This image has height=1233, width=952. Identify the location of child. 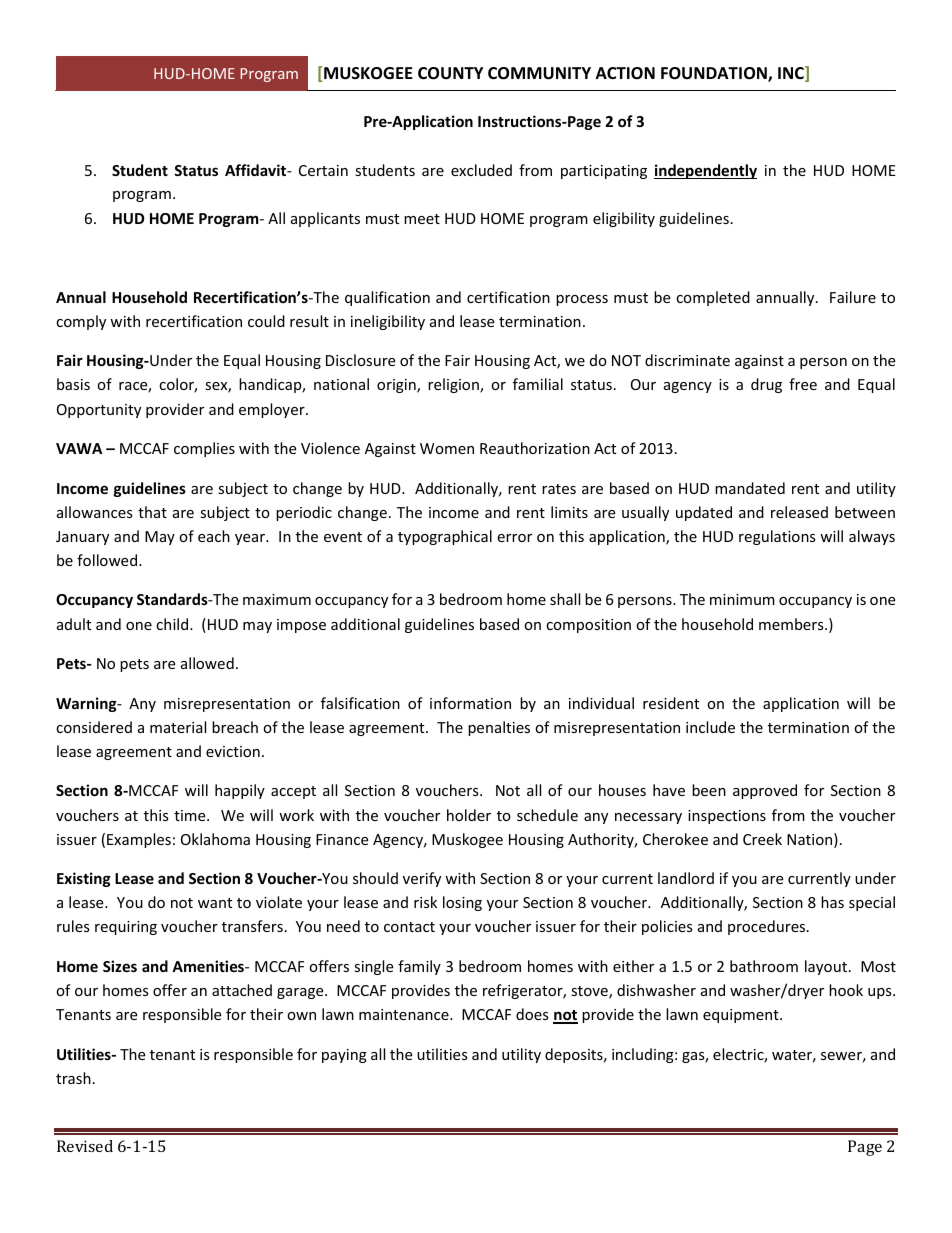
(173, 624).
